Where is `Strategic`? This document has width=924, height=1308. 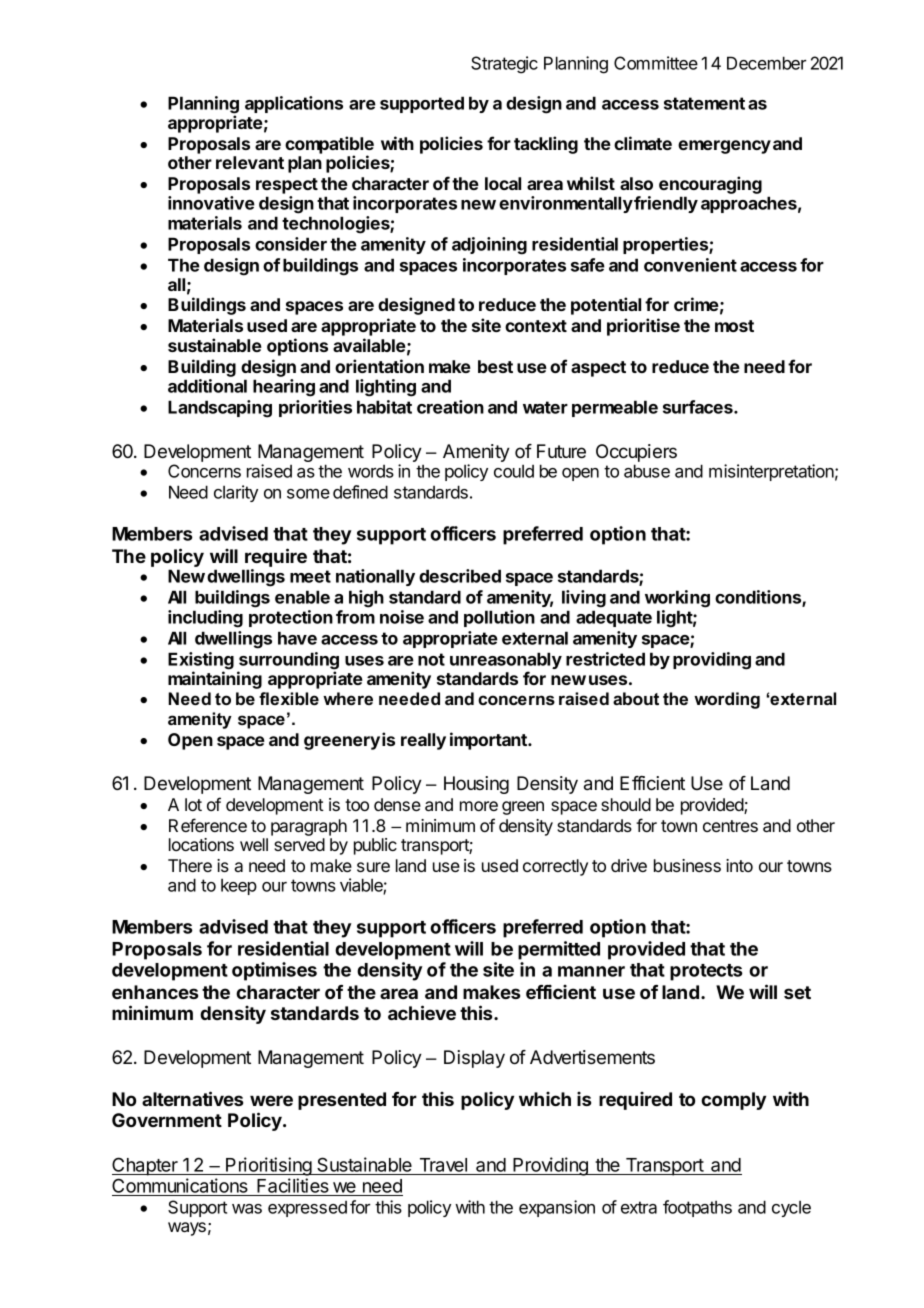 Strategic is located at coordinates (504, 65).
